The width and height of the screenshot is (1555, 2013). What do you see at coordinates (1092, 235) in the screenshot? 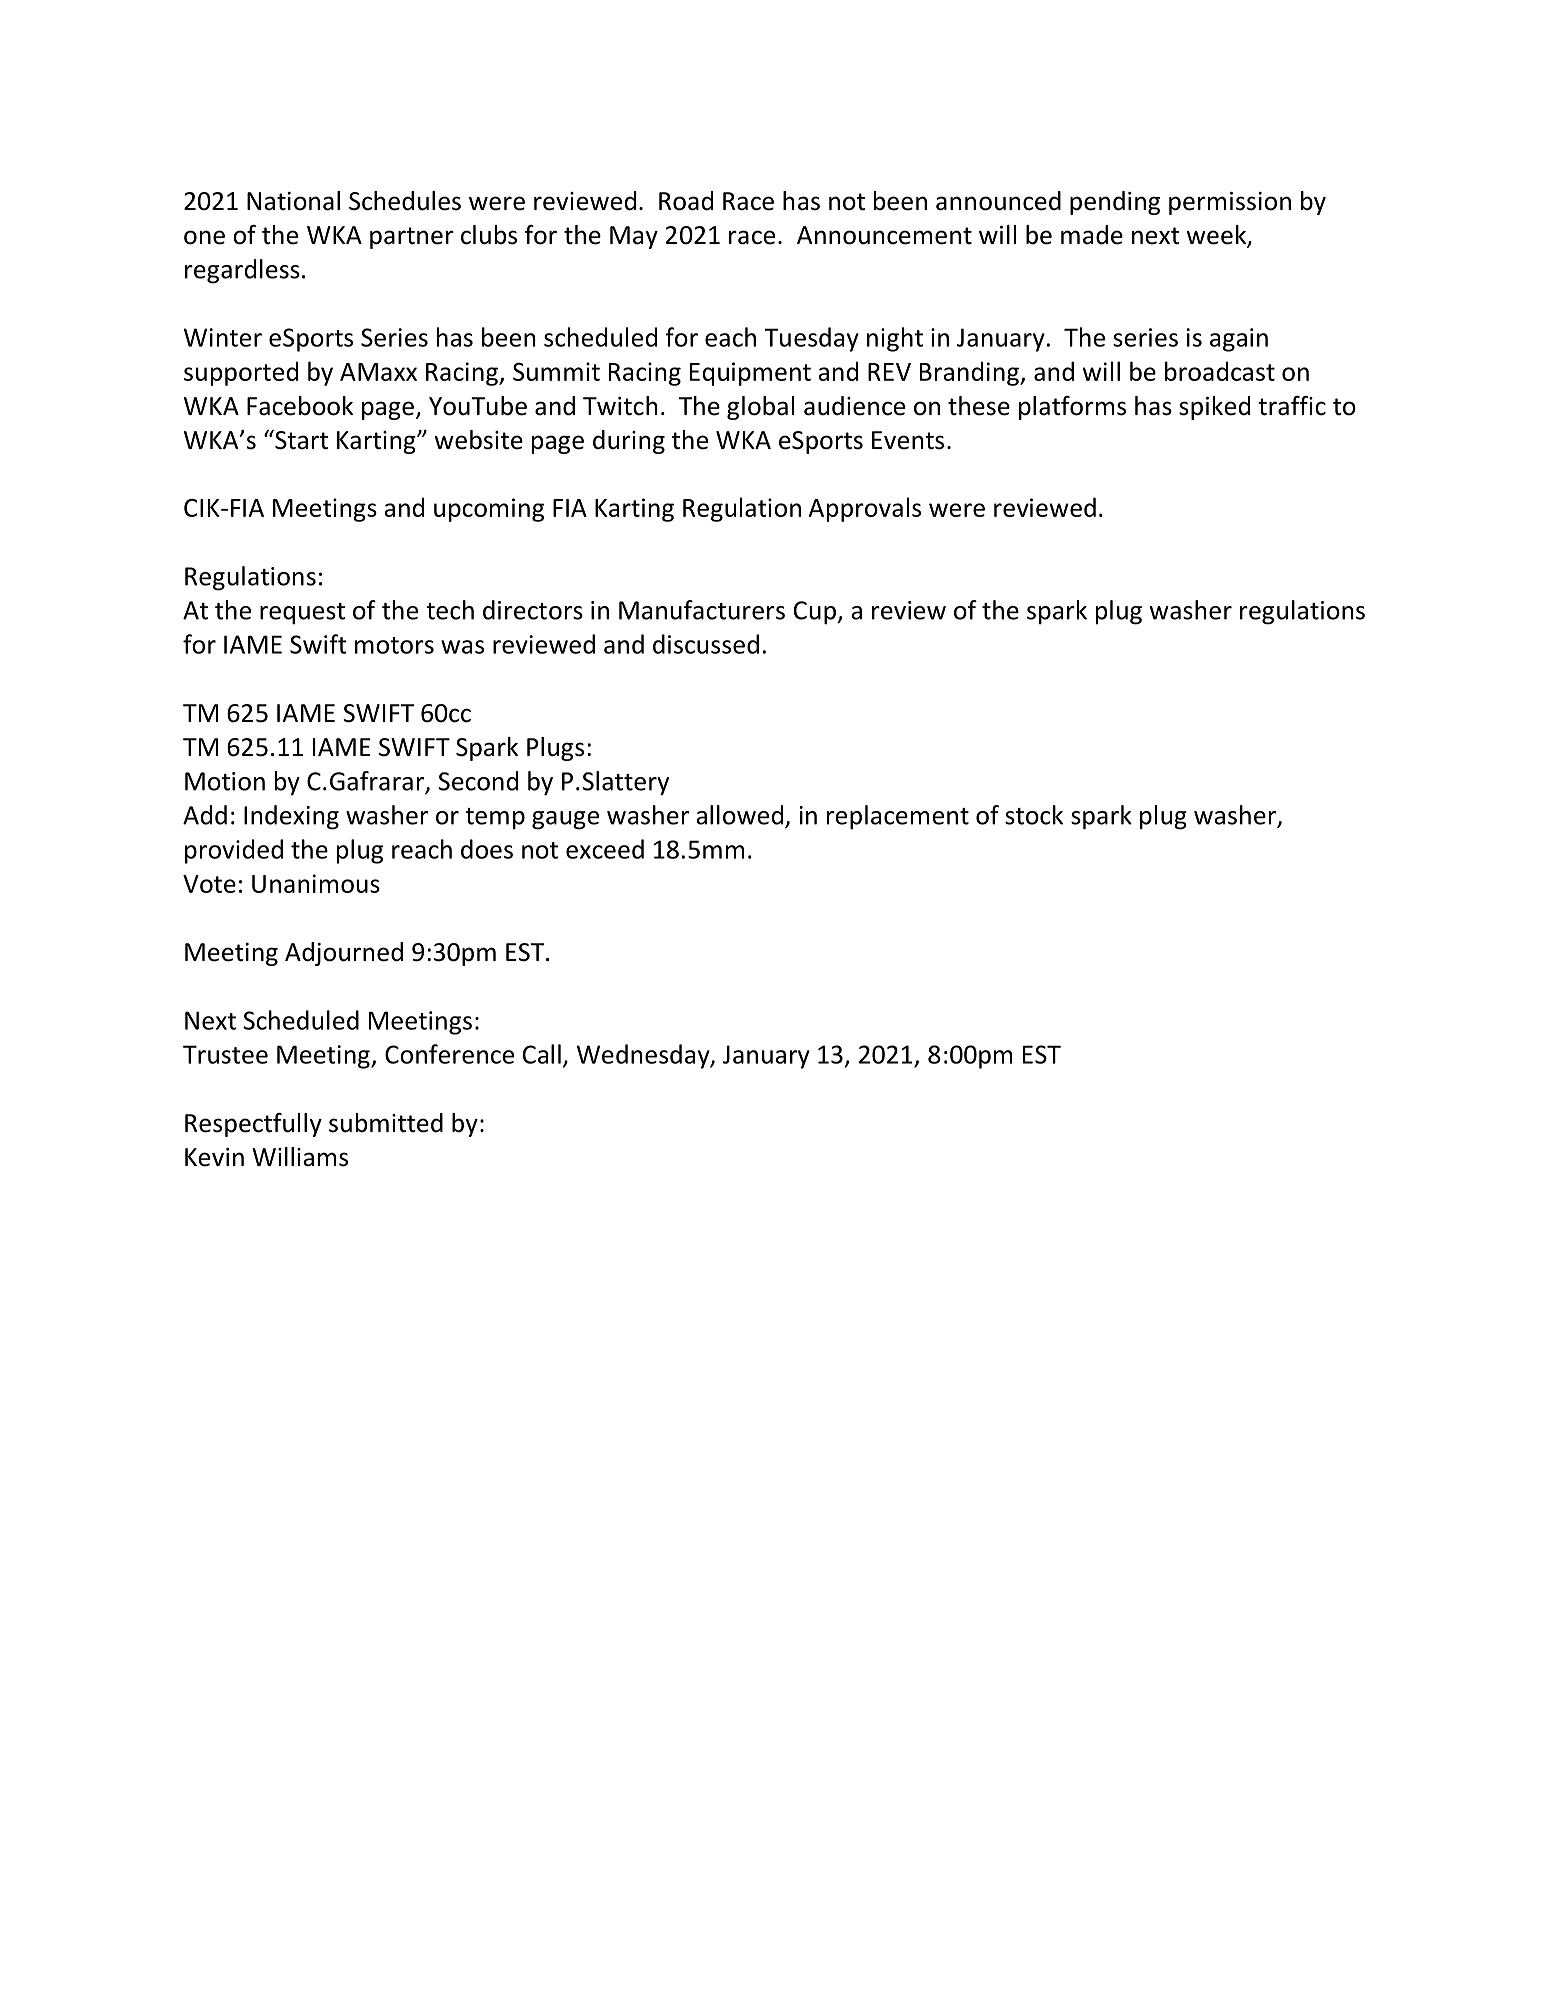
I see `made` at bounding box center [1092, 235].
